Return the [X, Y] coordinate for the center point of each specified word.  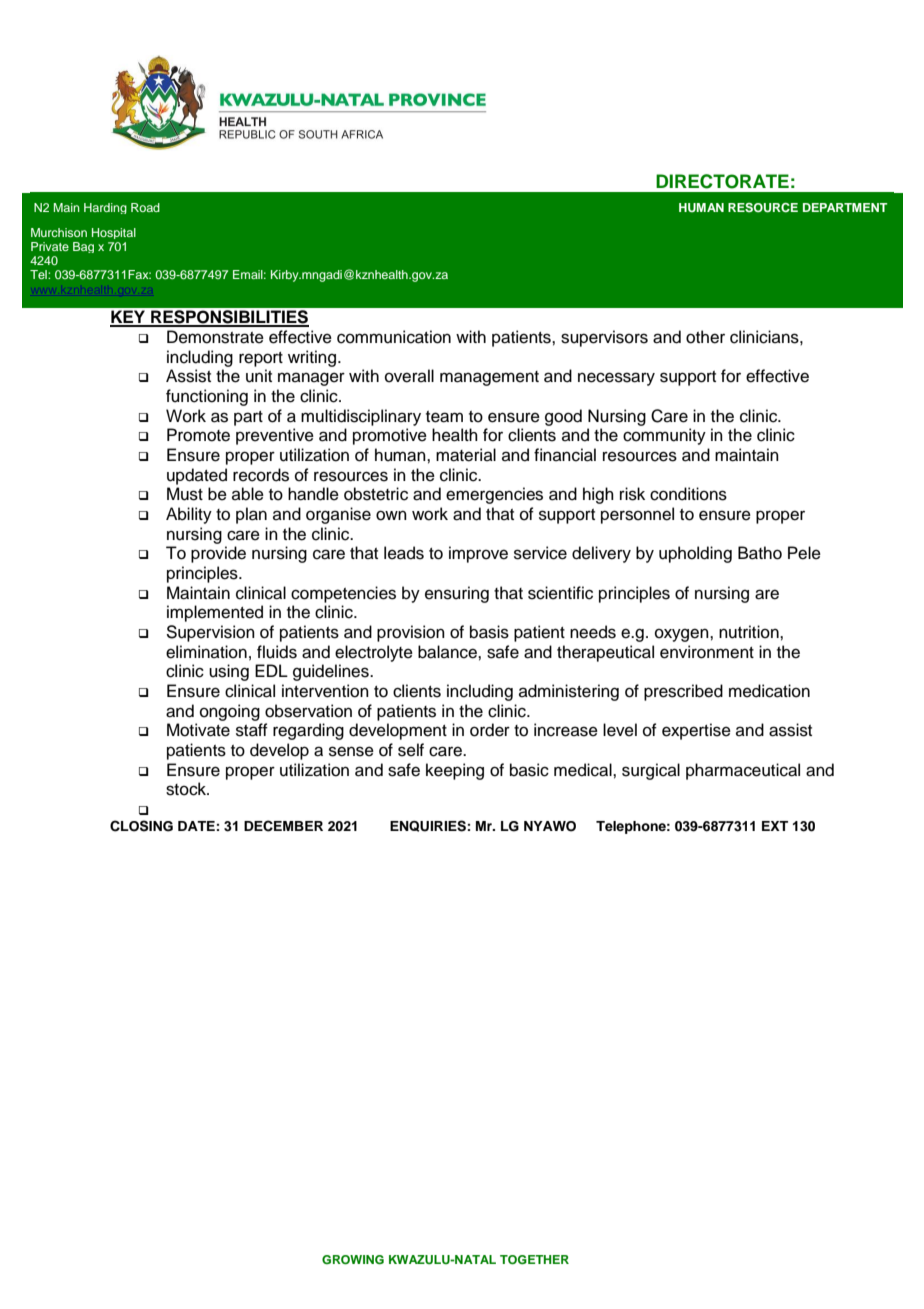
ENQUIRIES [428, 826]
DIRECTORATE [722, 181]
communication [394, 337]
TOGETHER [534, 1260]
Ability [189, 515]
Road [145, 207]
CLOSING [141, 826]
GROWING [353, 1260]
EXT [775, 826]
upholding [695, 554]
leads [404, 553]
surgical [651, 771]
